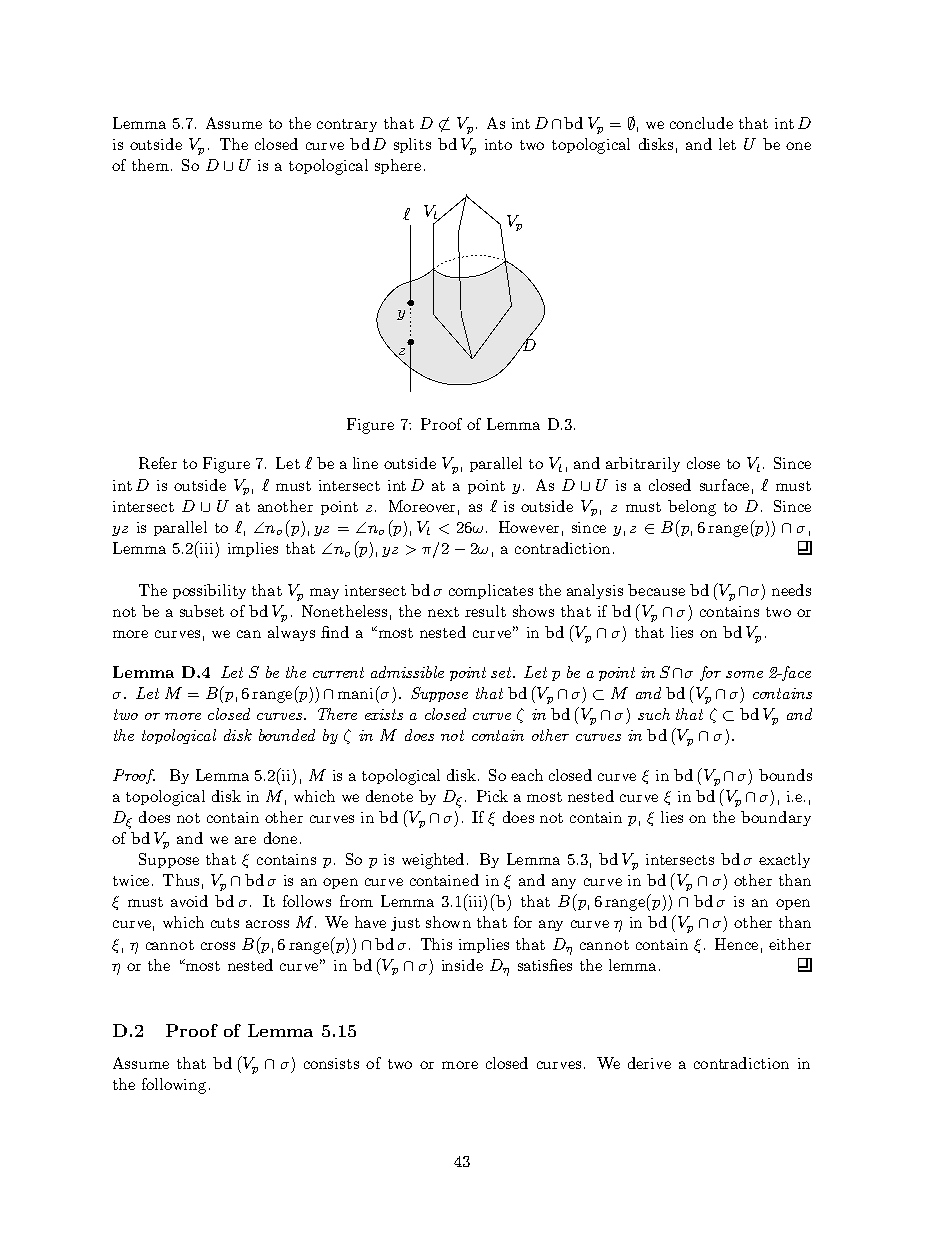  I want to click on Refer, so click(158, 463).
